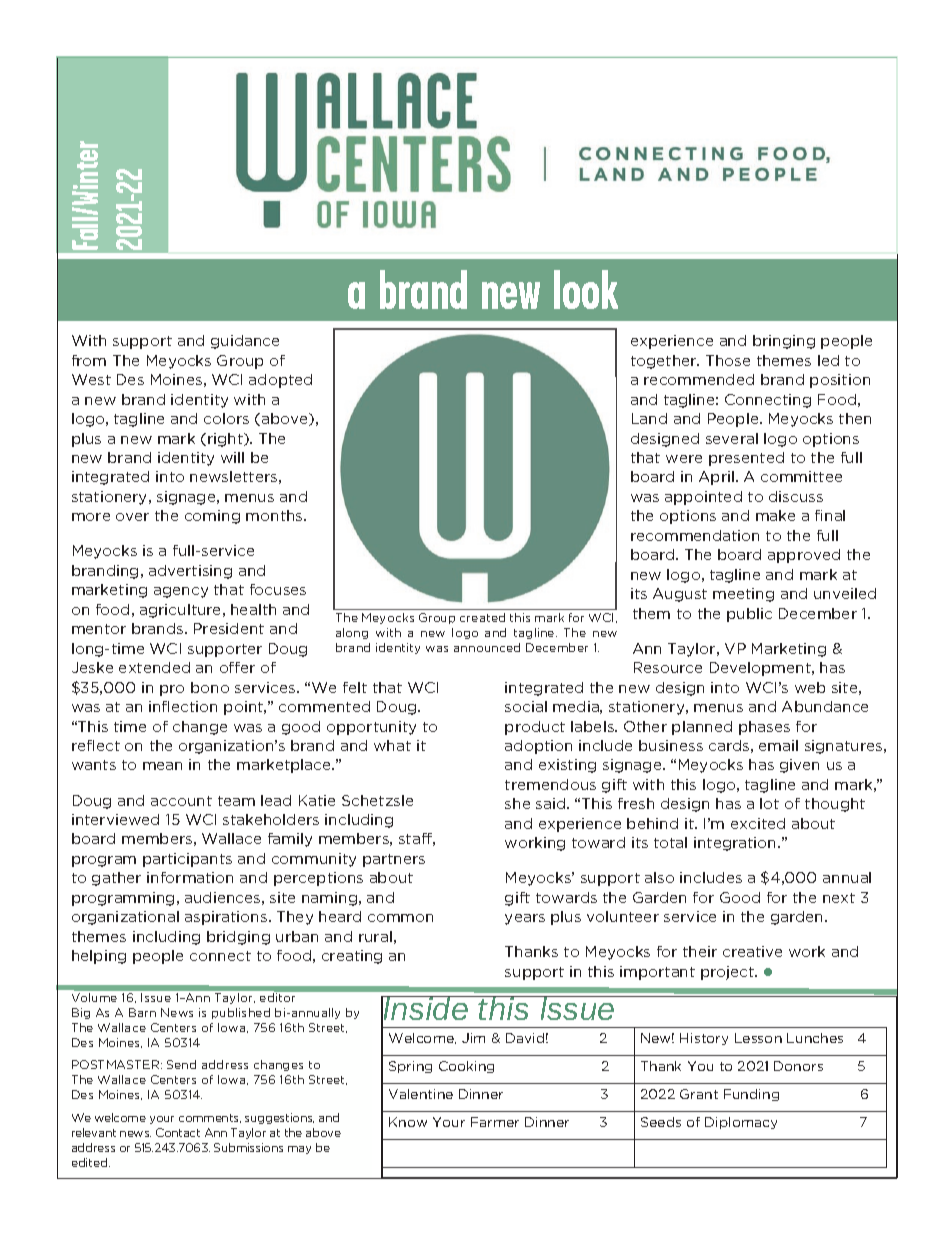 This screenshot has width=952, height=1233. Describe the element at coordinates (764, 728) in the screenshot. I see `phases` at that location.
